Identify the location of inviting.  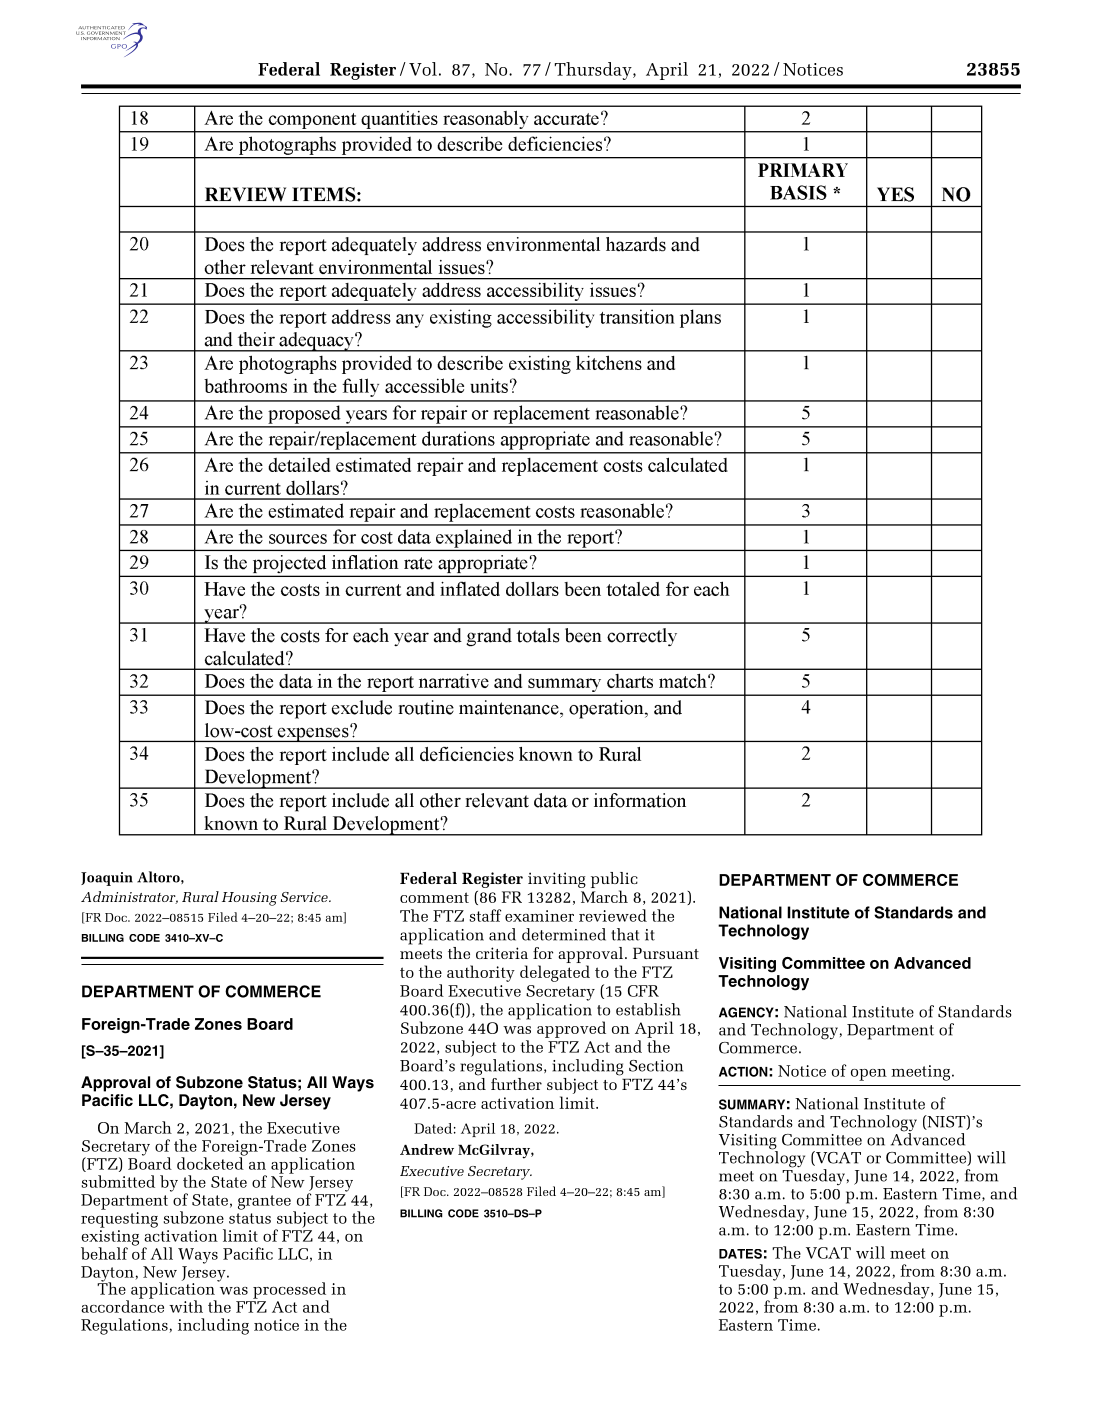
(557, 880).
